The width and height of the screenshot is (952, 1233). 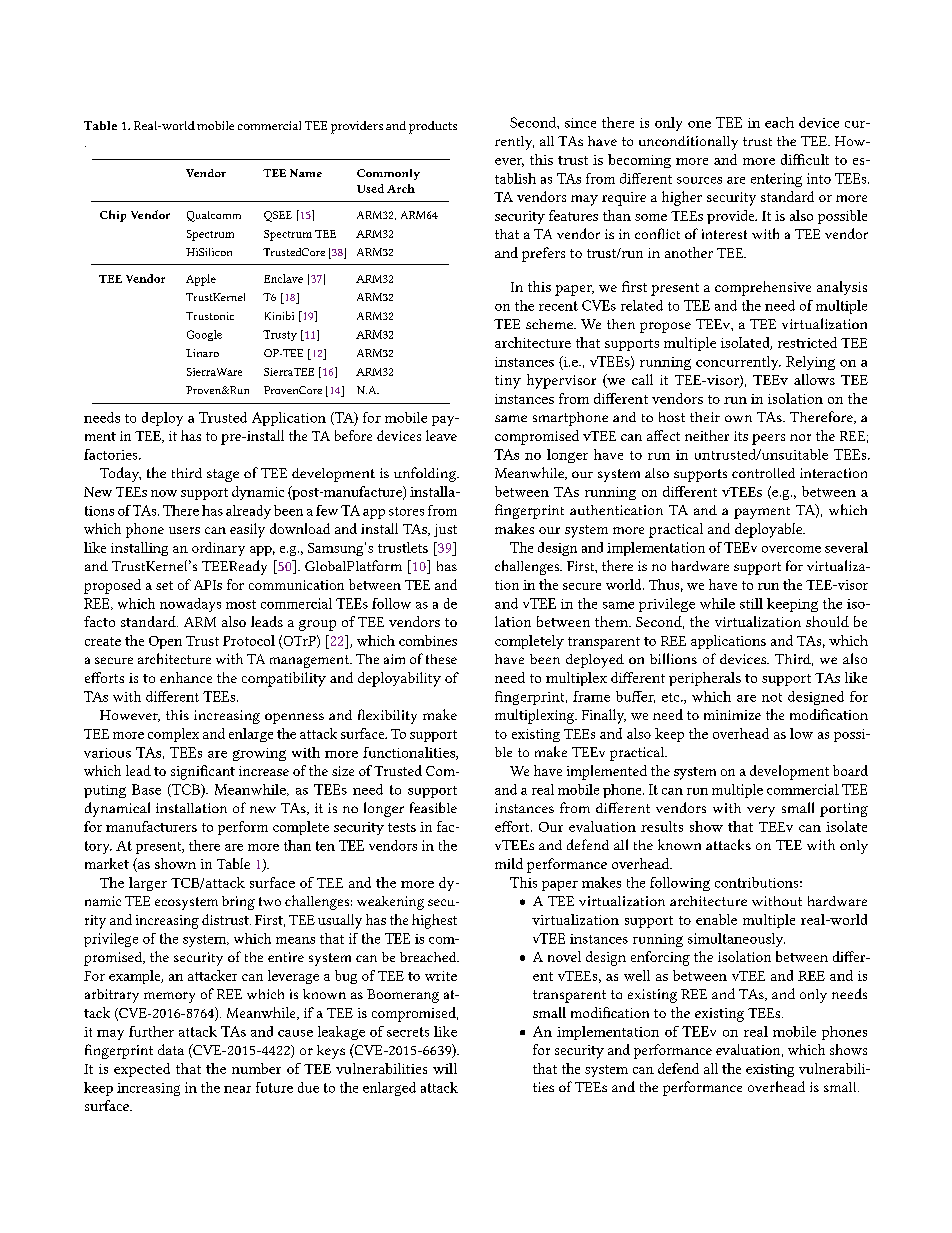 What do you see at coordinates (433, 127) in the screenshot?
I see `products` at bounding box center [433, 127].
